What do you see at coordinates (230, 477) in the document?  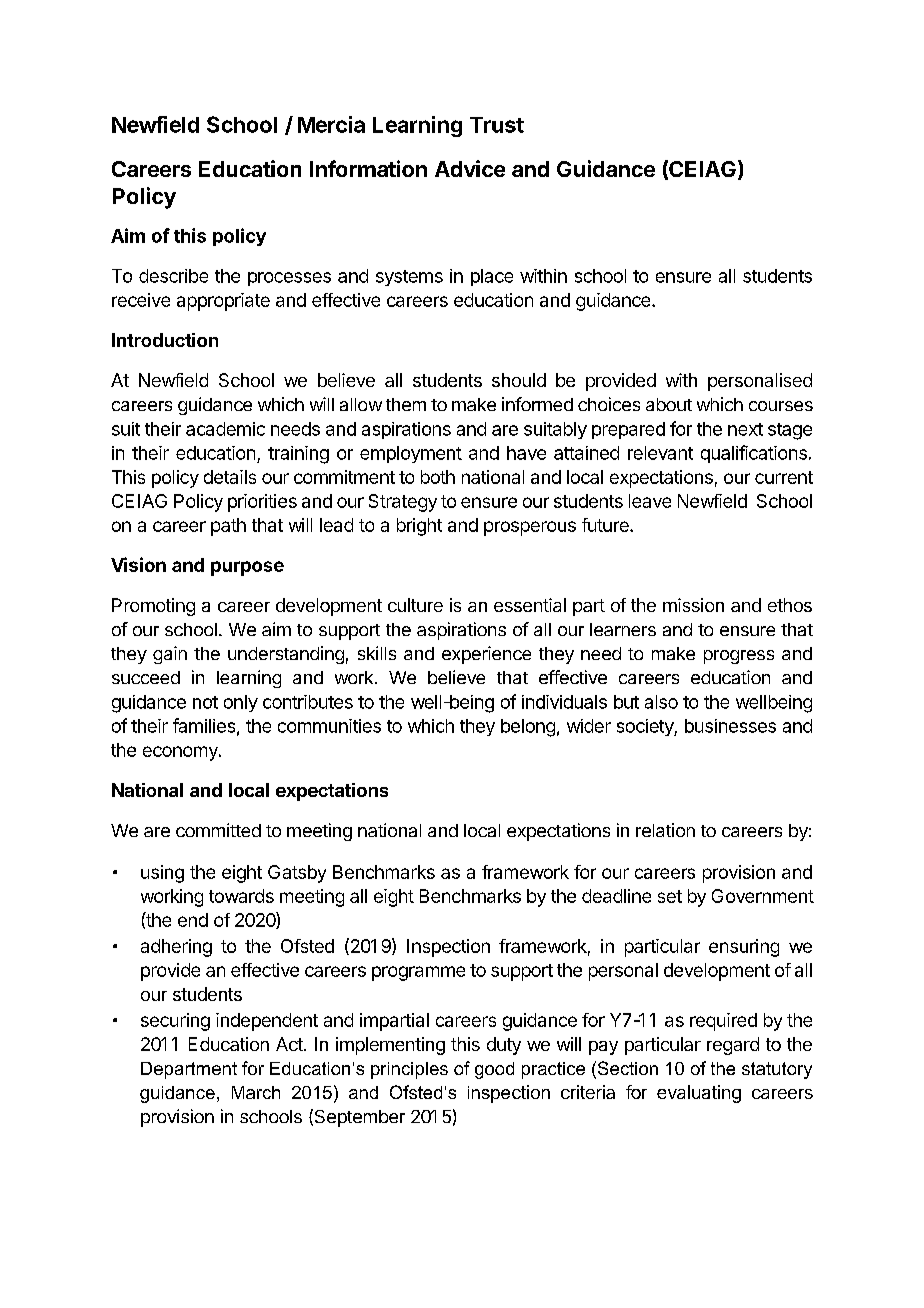 I see `details` at bounding box center [230, 477].
